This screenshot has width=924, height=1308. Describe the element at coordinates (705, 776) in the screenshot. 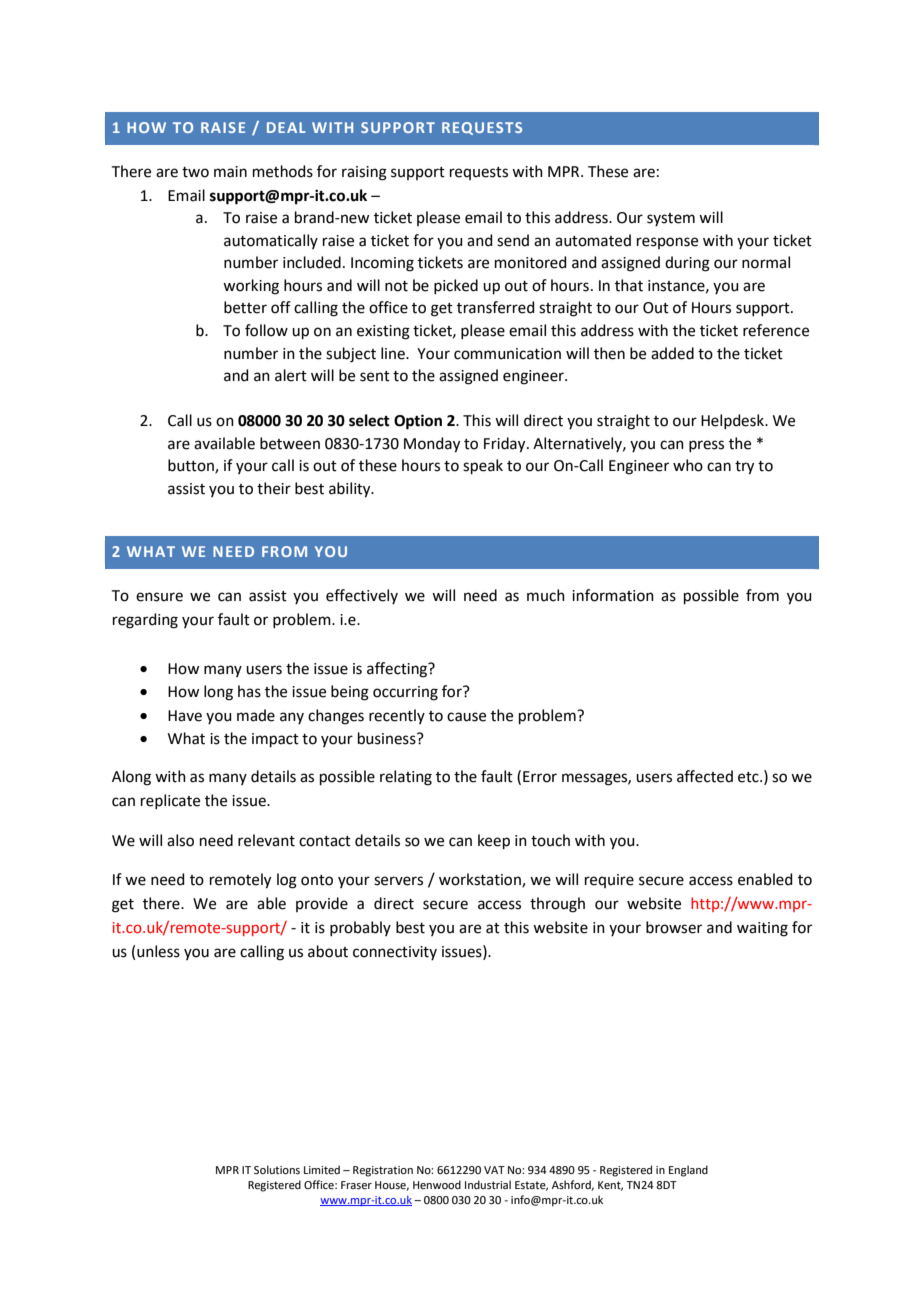

I see `affected` at that location.
